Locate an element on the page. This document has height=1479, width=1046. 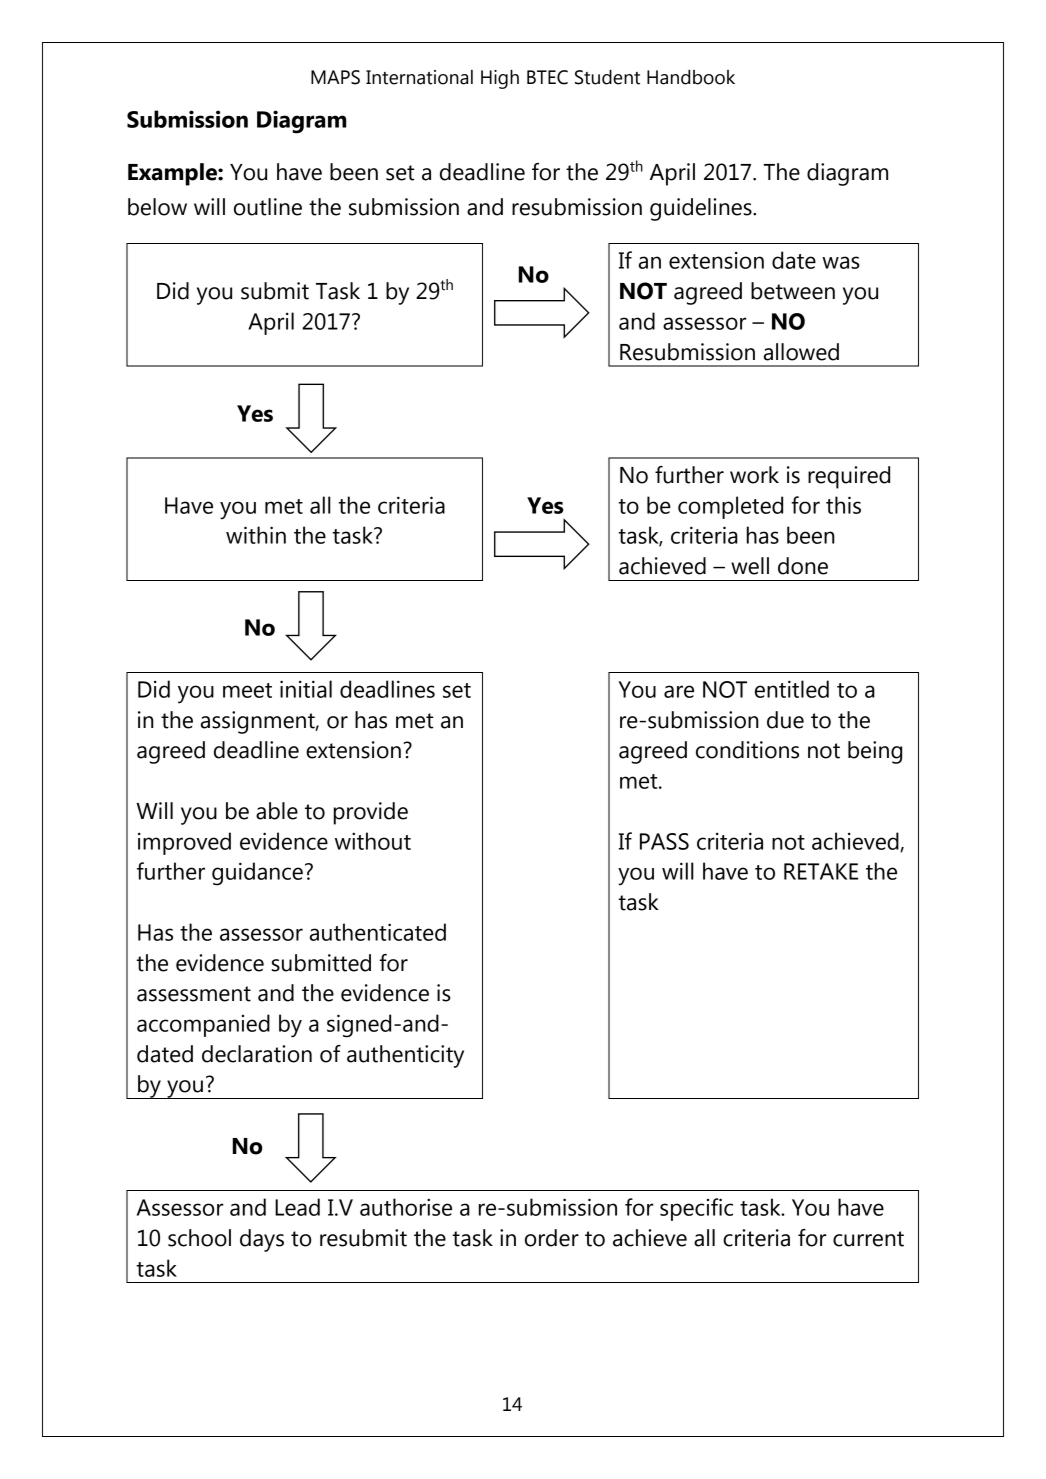
High is located at coordinates (500, 79).
